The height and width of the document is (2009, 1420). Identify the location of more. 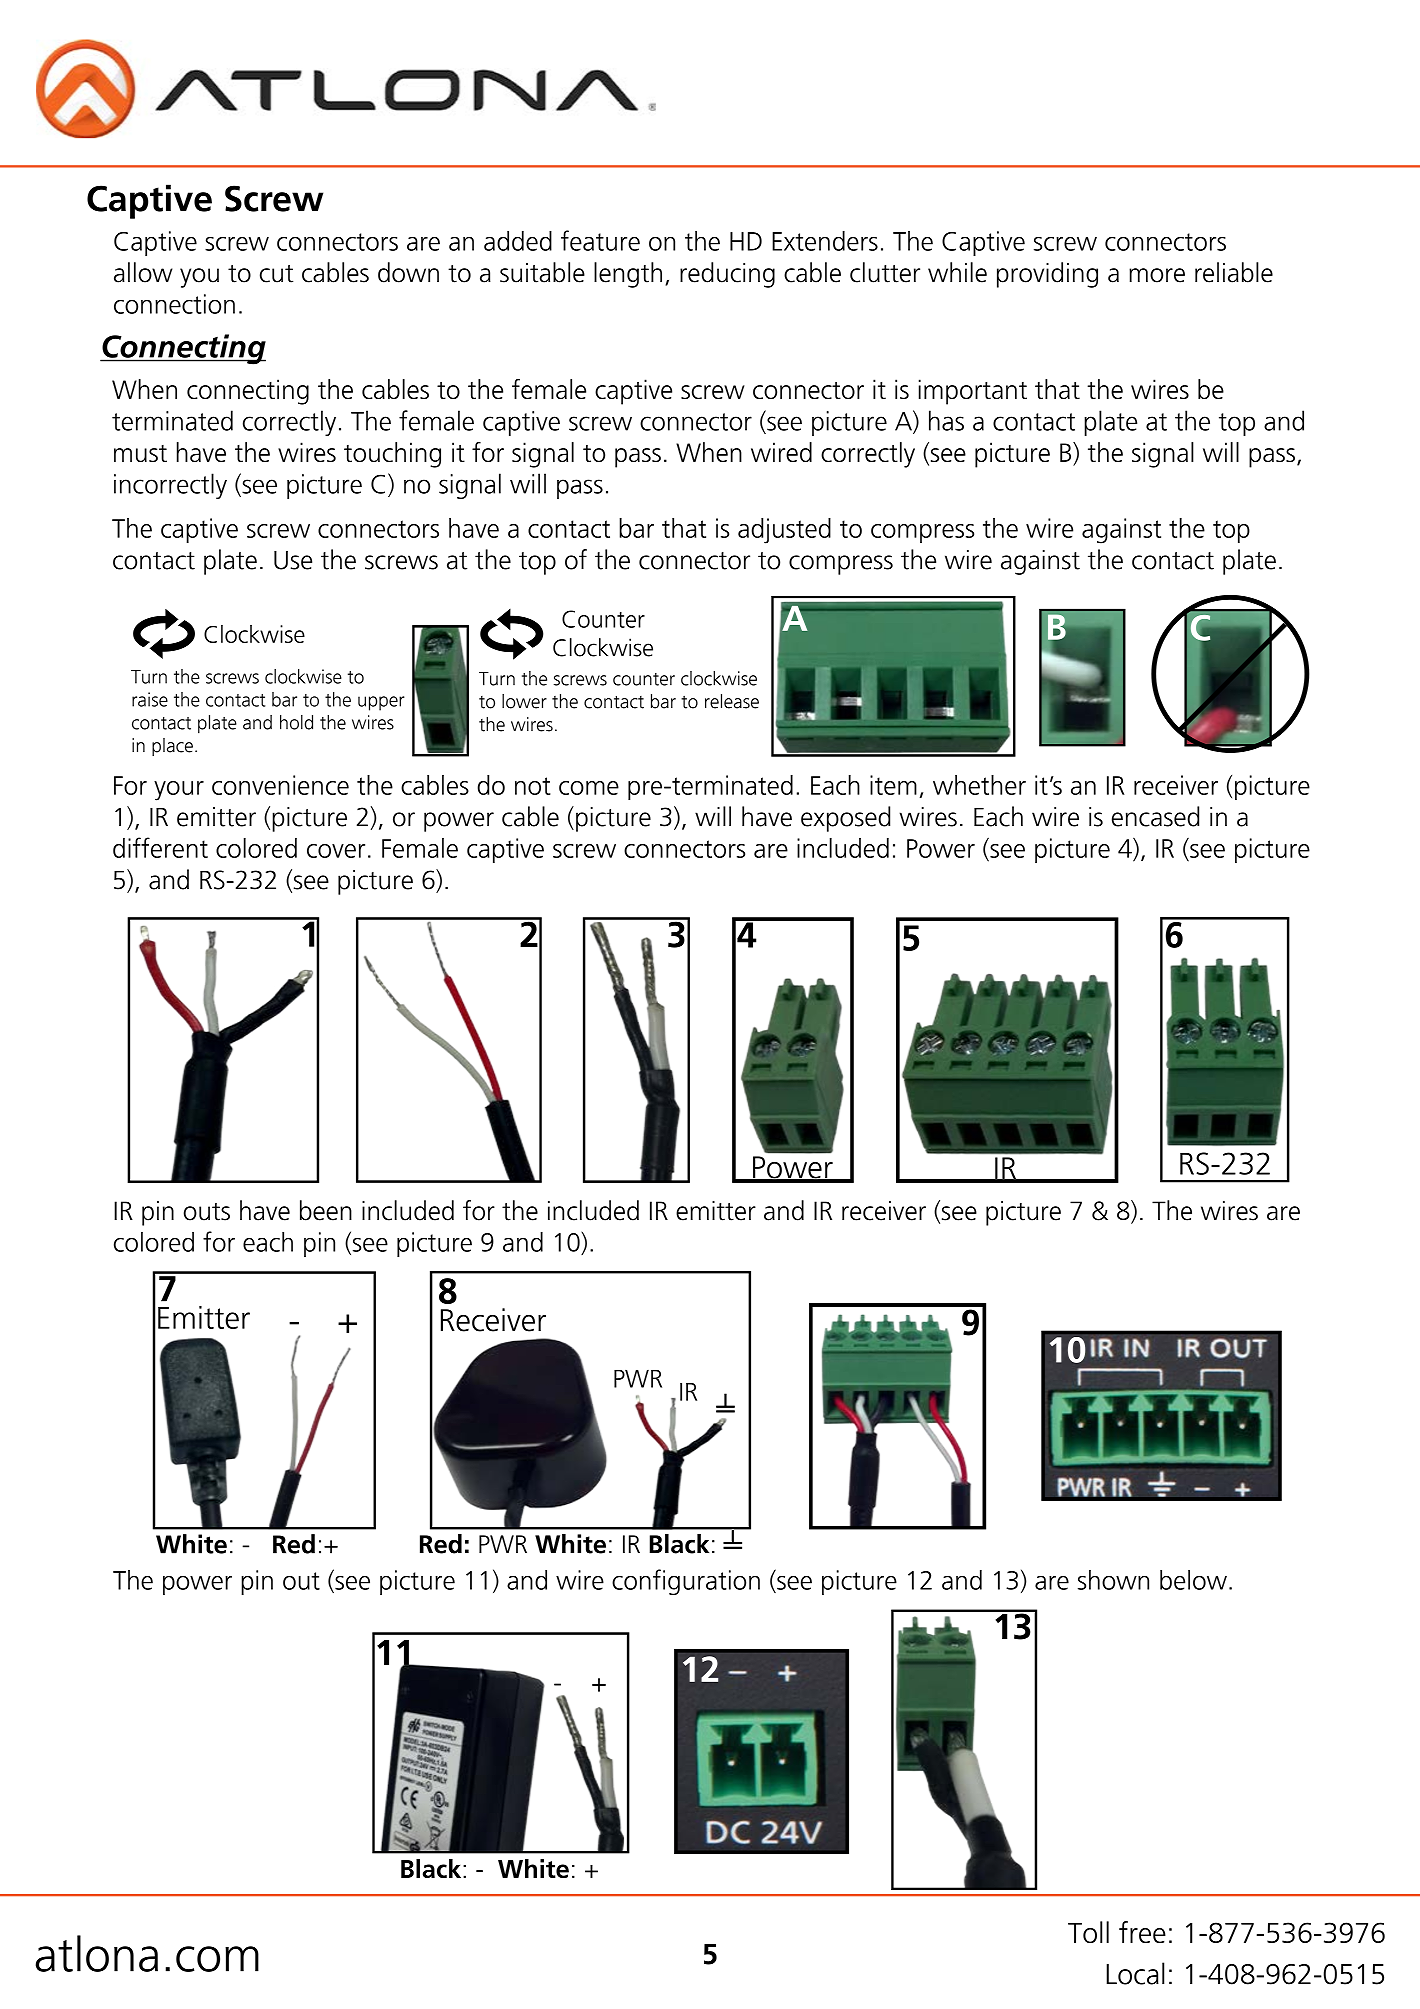
(1157, 275).
